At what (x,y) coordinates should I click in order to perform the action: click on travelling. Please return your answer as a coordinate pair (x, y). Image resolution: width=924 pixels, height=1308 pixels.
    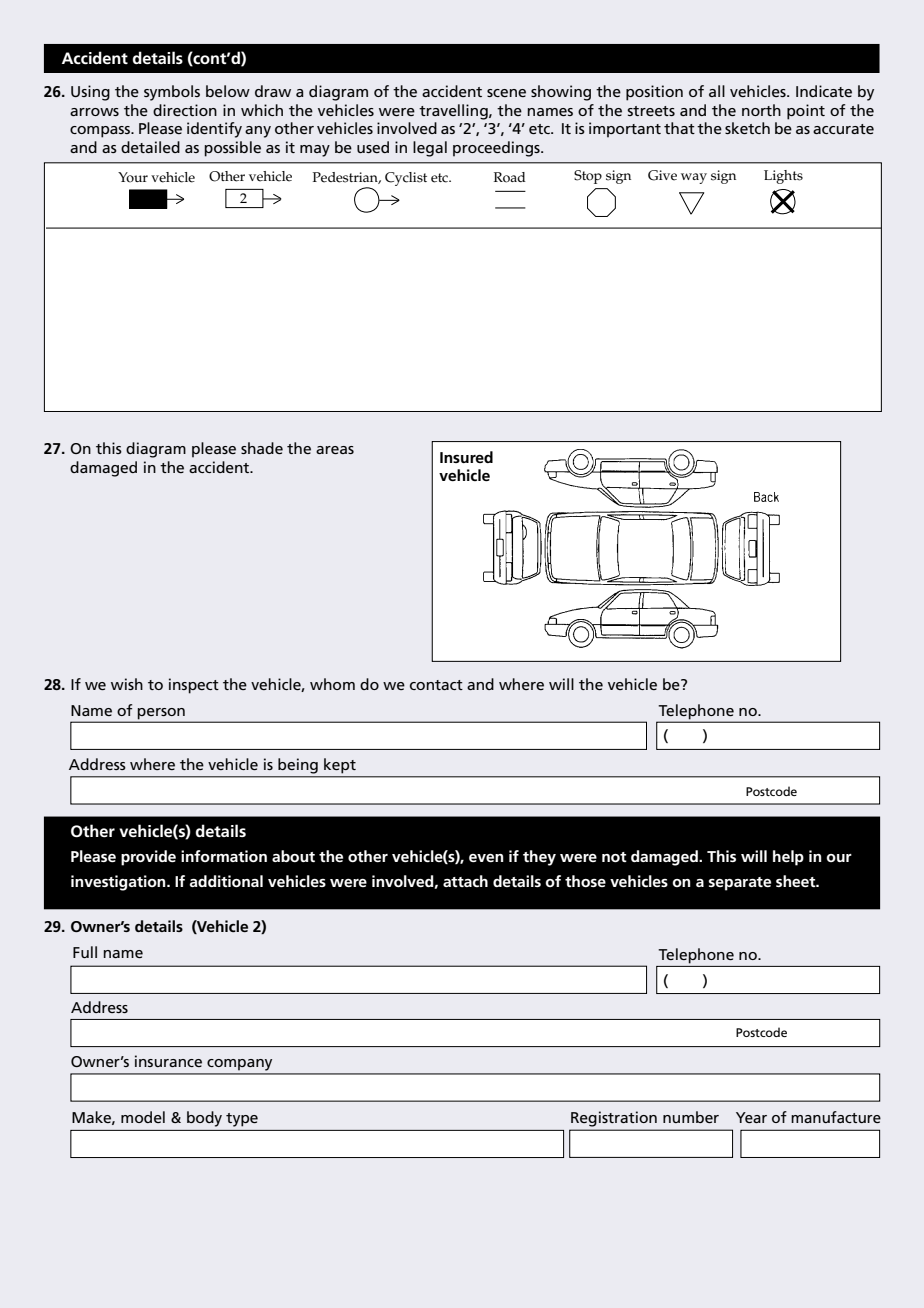
    Looking at the image, I should click on (454, 112).
